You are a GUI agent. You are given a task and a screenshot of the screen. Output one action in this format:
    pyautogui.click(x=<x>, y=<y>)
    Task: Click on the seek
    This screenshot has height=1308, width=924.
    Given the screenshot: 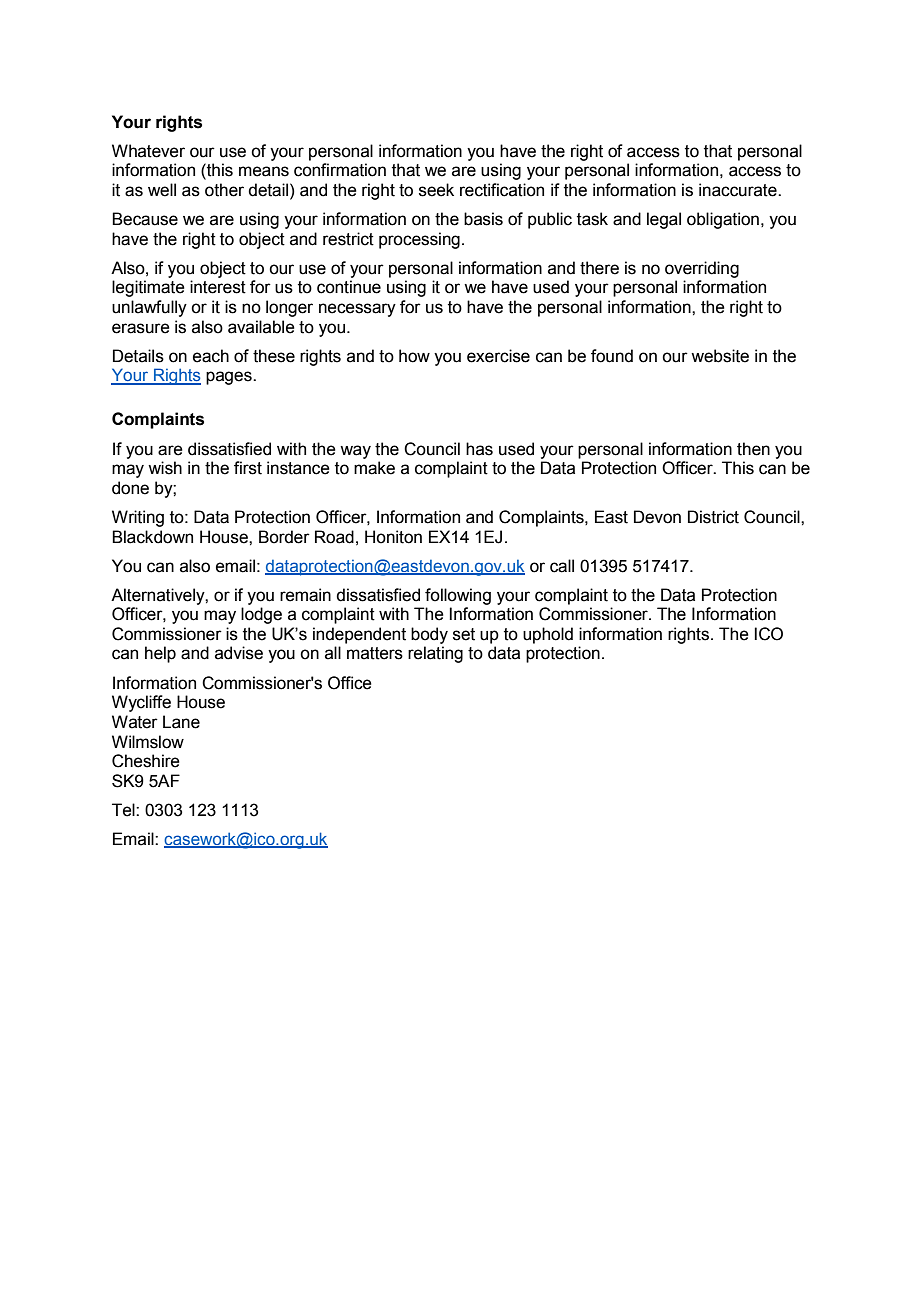 What is the action you would take?
    pyautogui.click(x=436, y=190)
